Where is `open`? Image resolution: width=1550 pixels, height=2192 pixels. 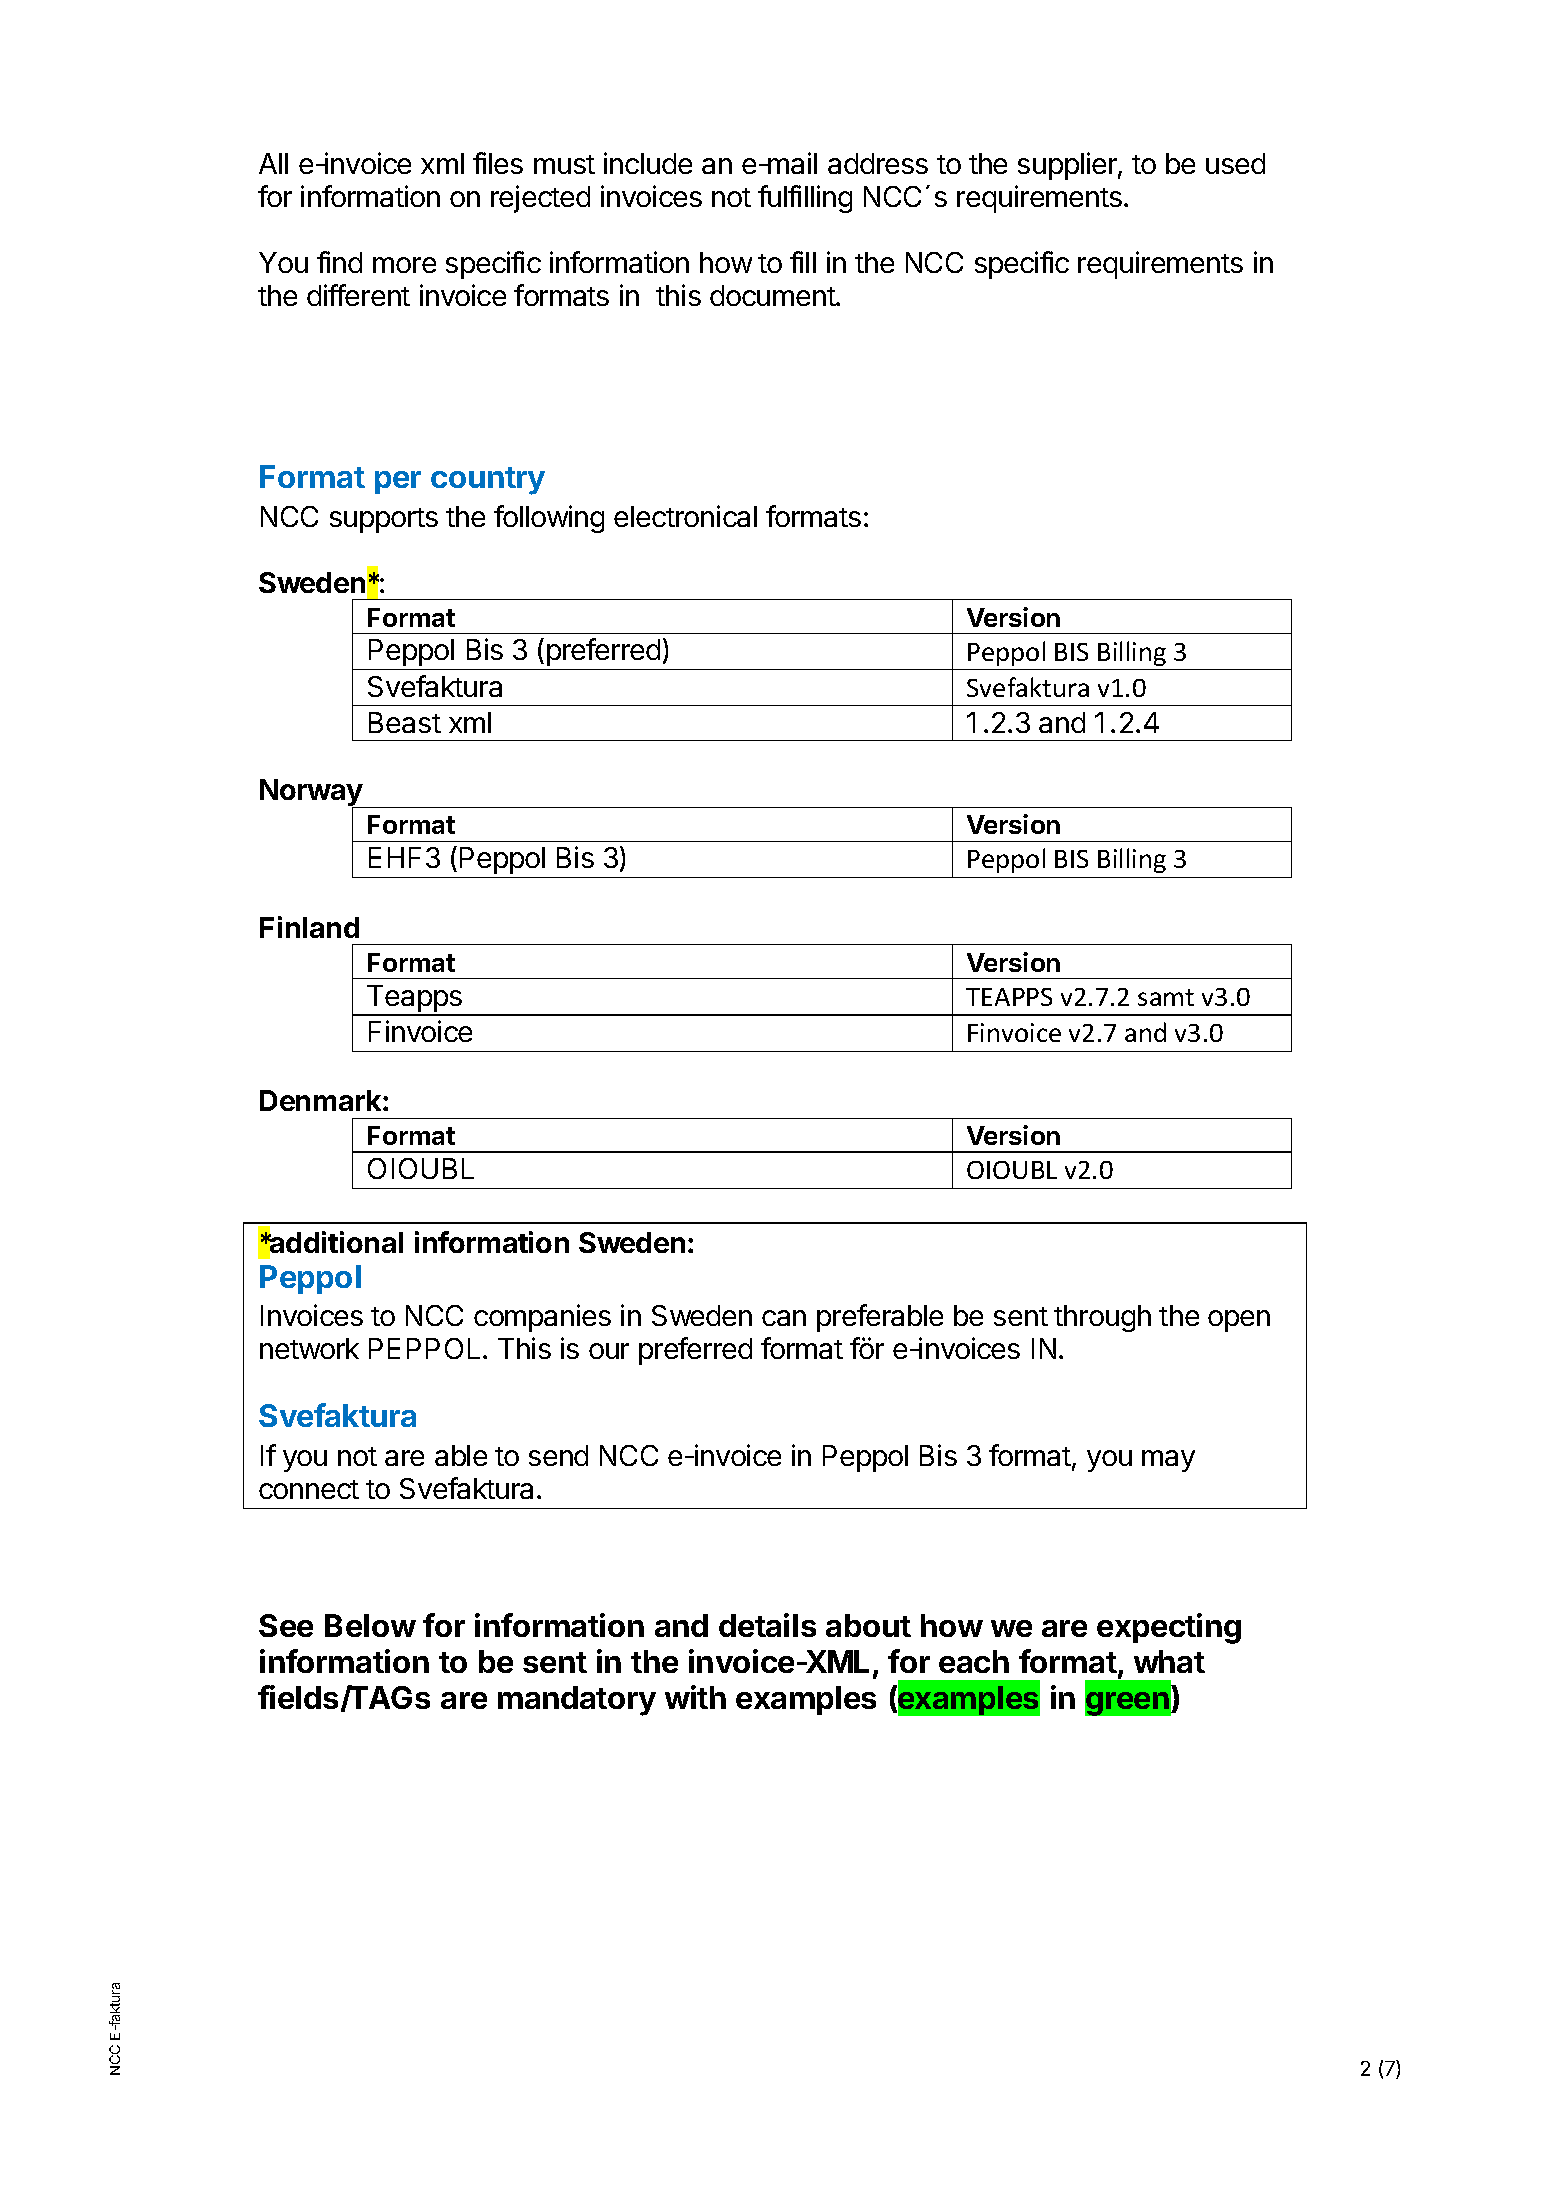 open is located at coordinates (1239, 1321).
